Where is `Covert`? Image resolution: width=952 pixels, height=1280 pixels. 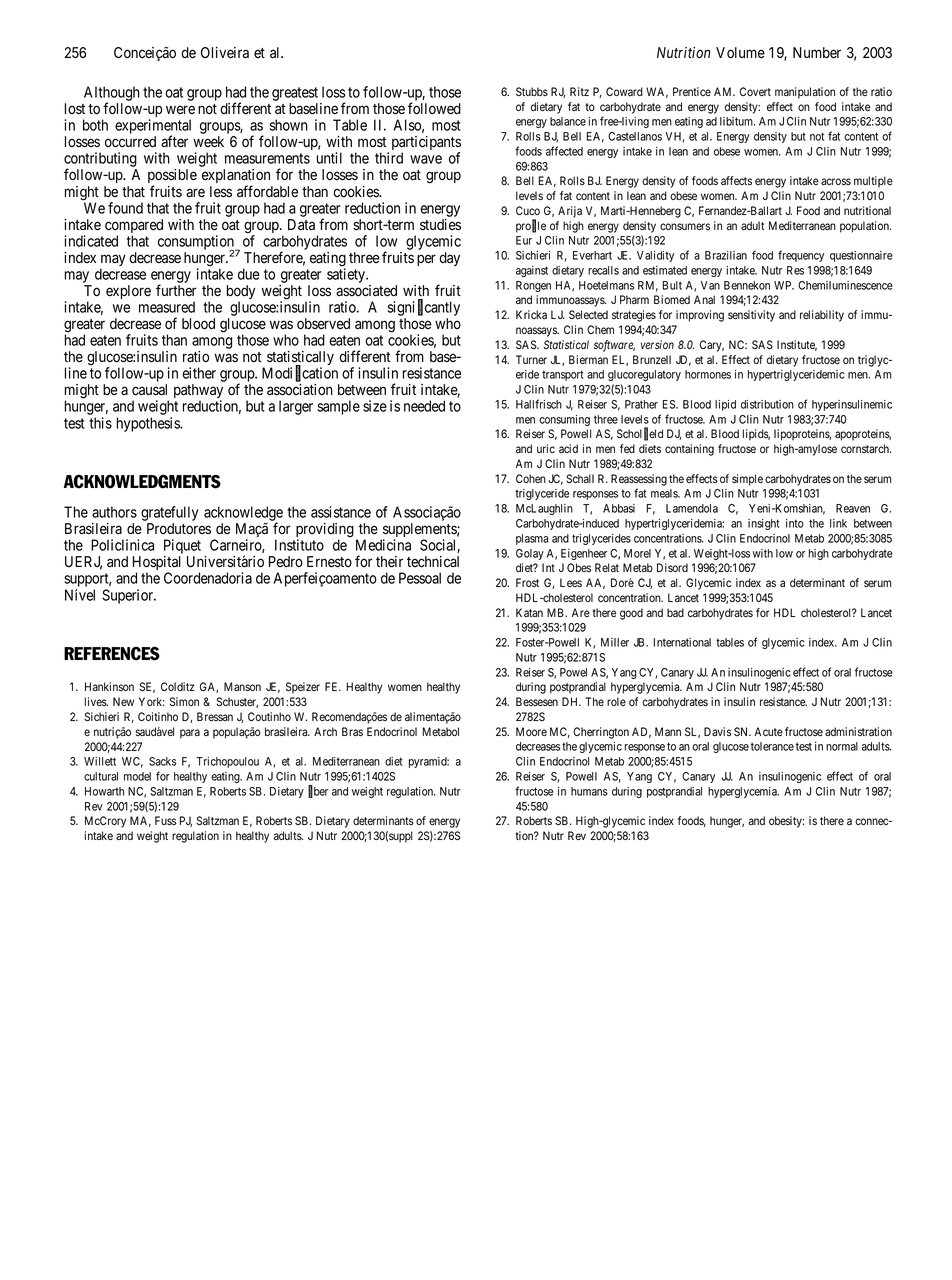
Covert is located at coordinates (755, 91).
